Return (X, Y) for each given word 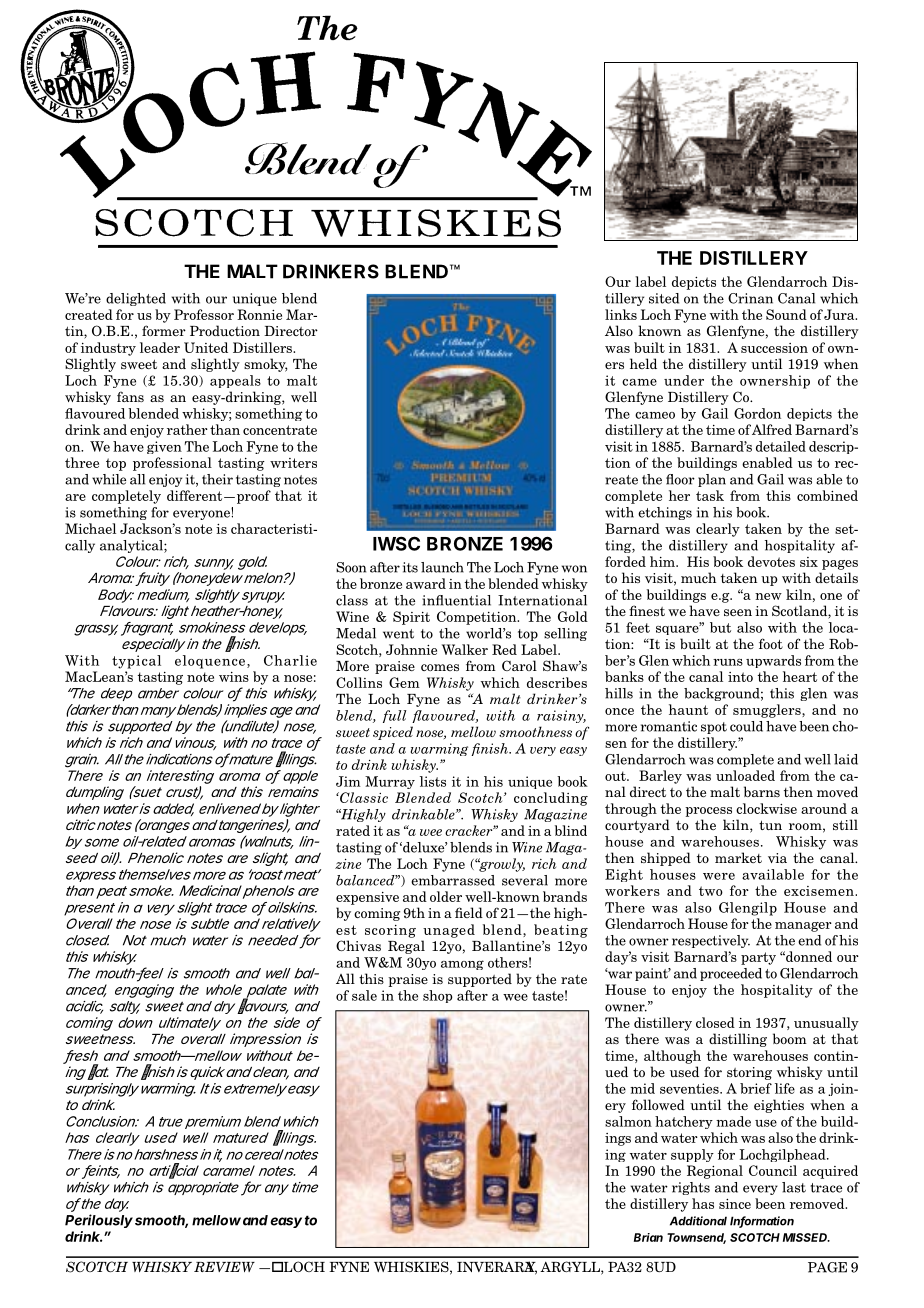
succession (774, 348)
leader (160, 347)
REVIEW (224, 1267)
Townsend (696, 1238)
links (621, 314)
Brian (648, 1237)
